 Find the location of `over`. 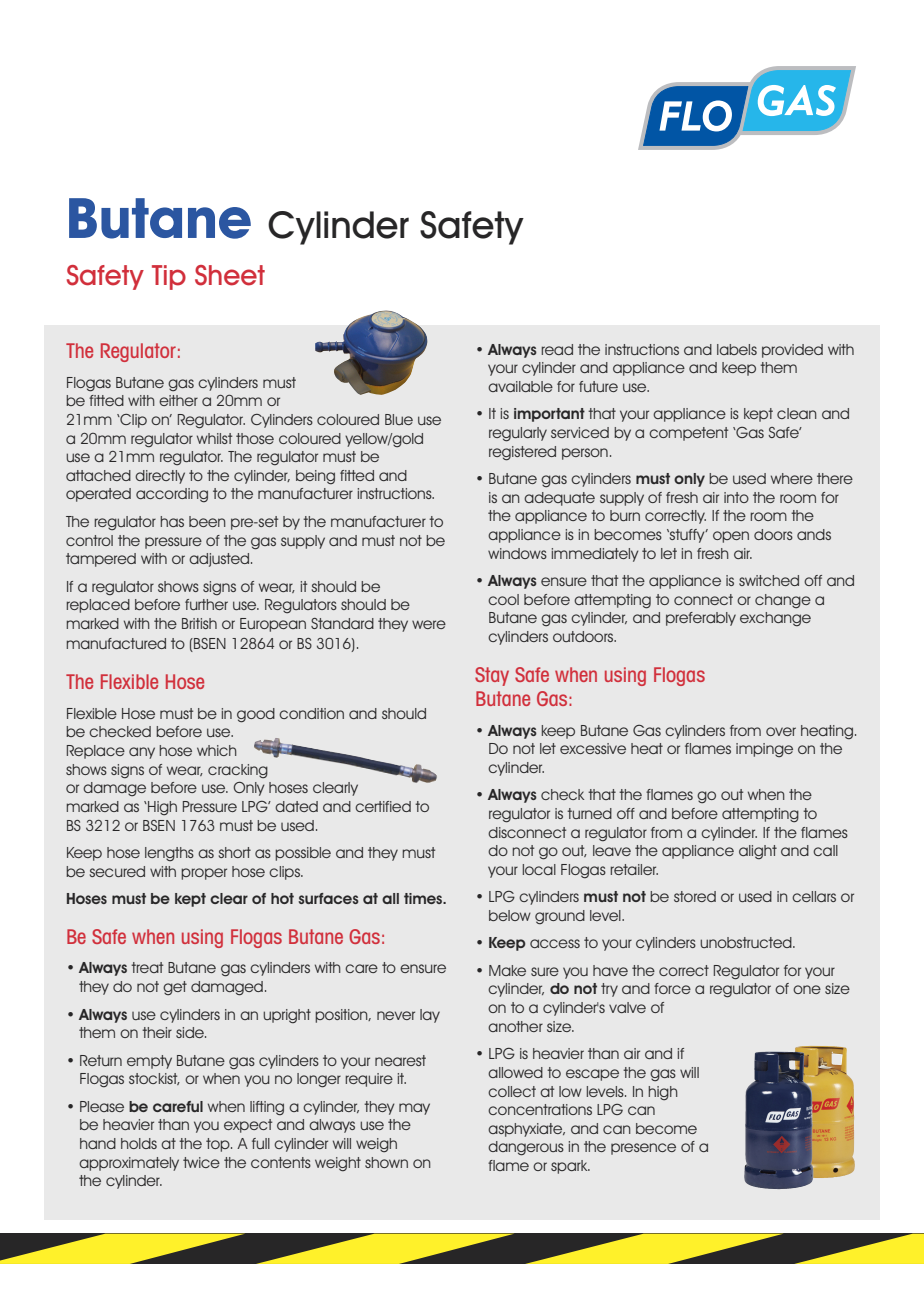

over is located at coordinates (781, 731).
